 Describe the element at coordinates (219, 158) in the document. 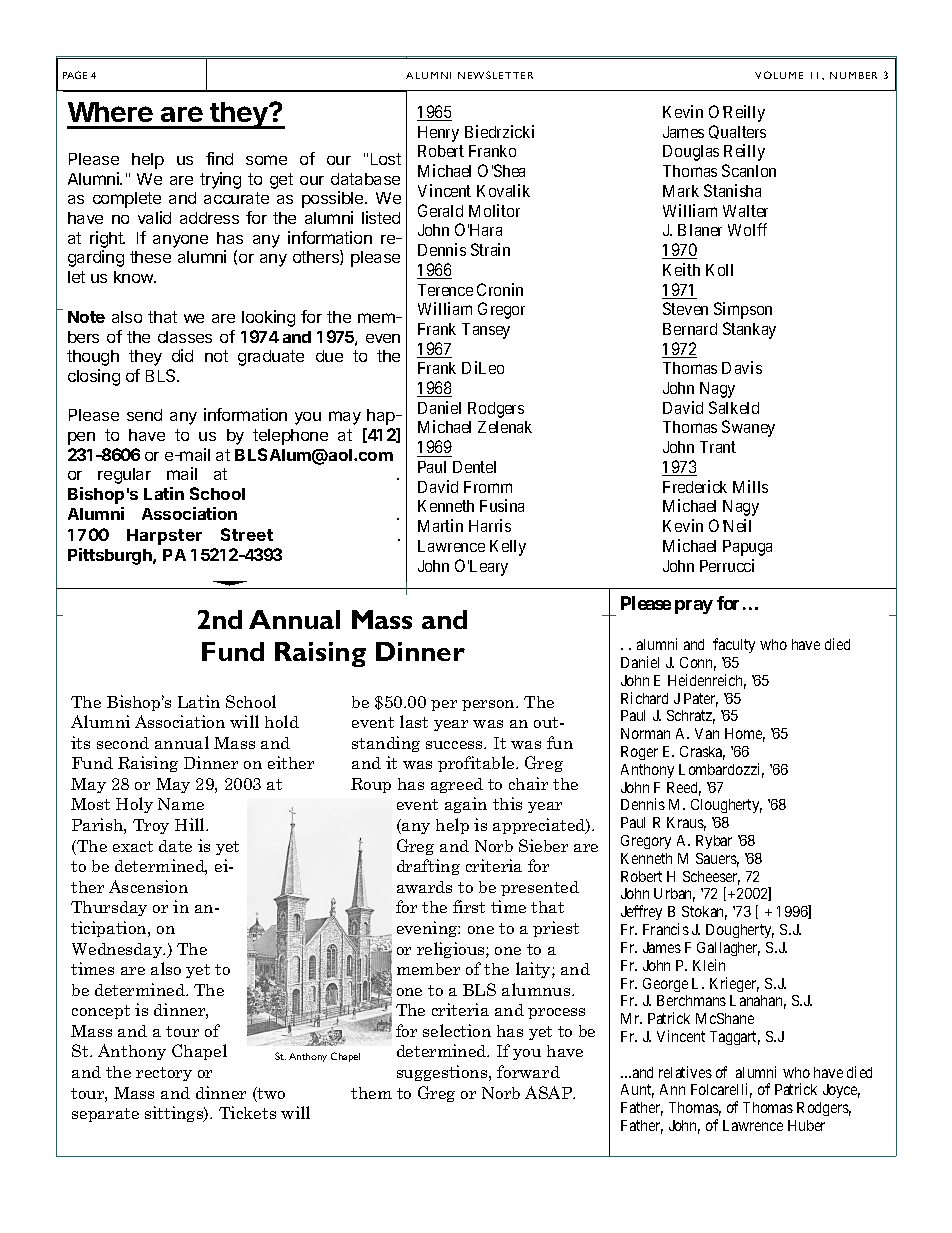

I see `find` at that location.
